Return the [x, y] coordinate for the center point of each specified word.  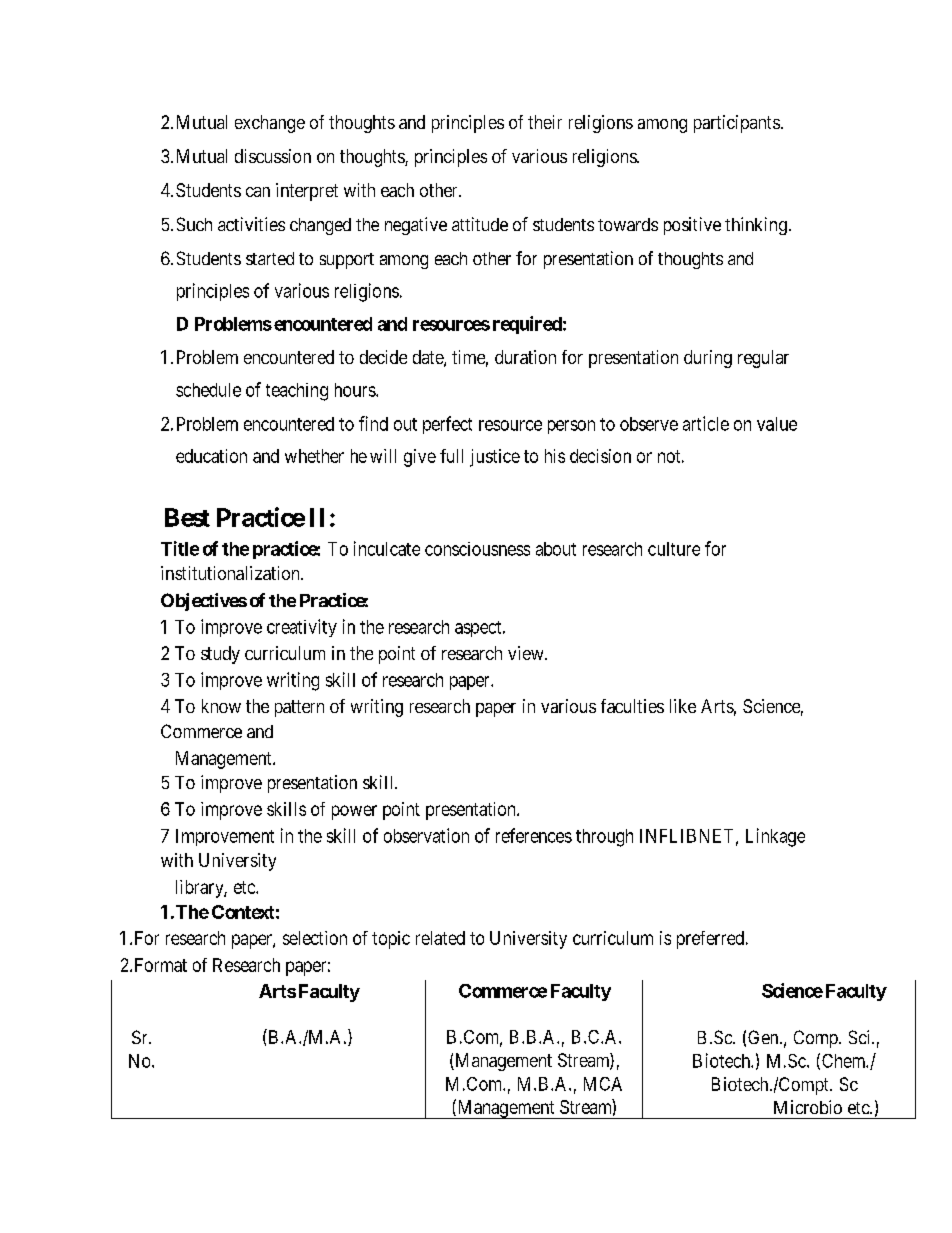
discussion [273, 156]
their [545, 122]
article [706, 423]
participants [737, 124]
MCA [603, 1084]
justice [495, 458]
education [211, 456]
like [683, 706]
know [221, 706]
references [534, 835]
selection [315, 938]
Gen [764, 1037]
